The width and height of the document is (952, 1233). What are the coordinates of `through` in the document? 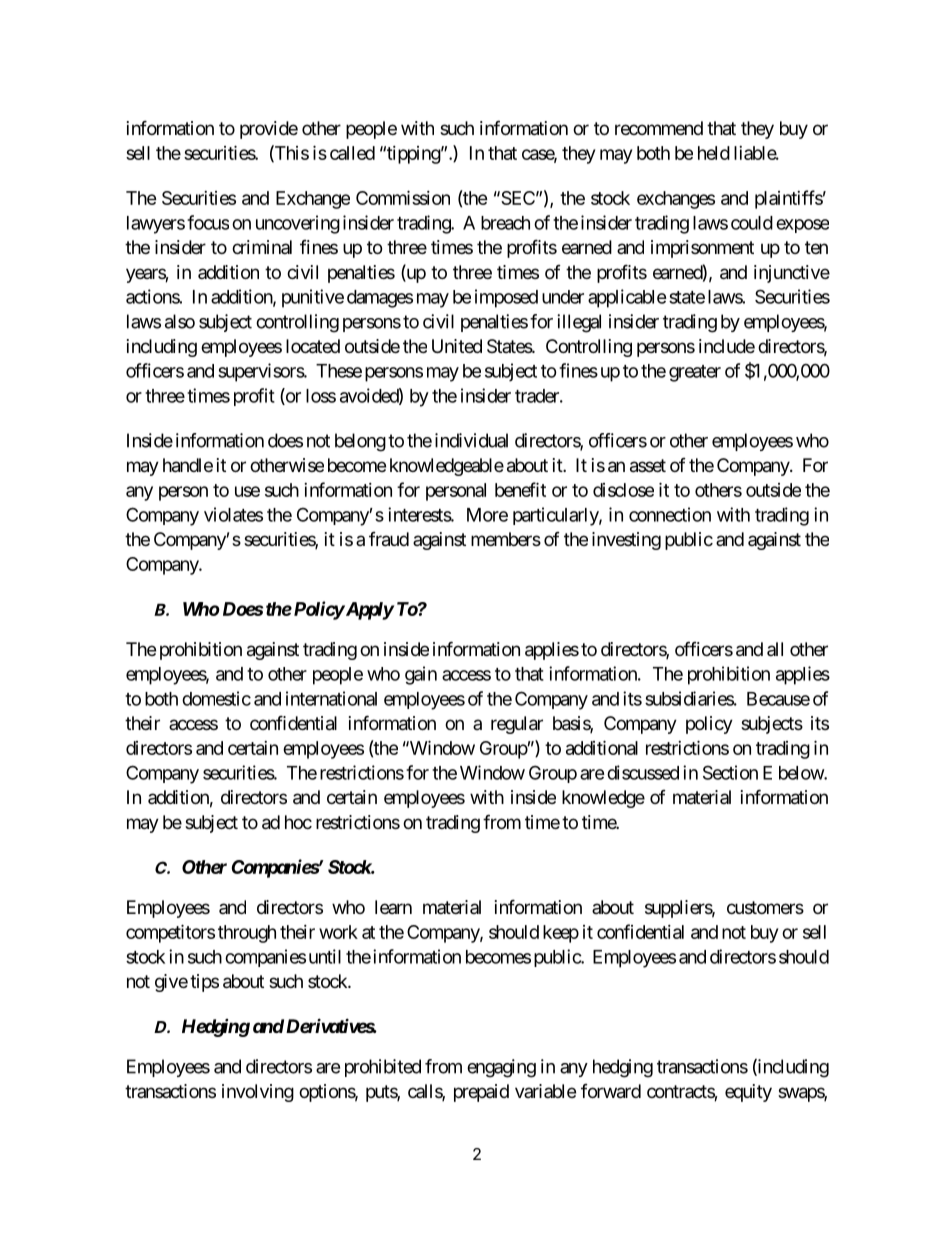 It's located at (247, 934).
